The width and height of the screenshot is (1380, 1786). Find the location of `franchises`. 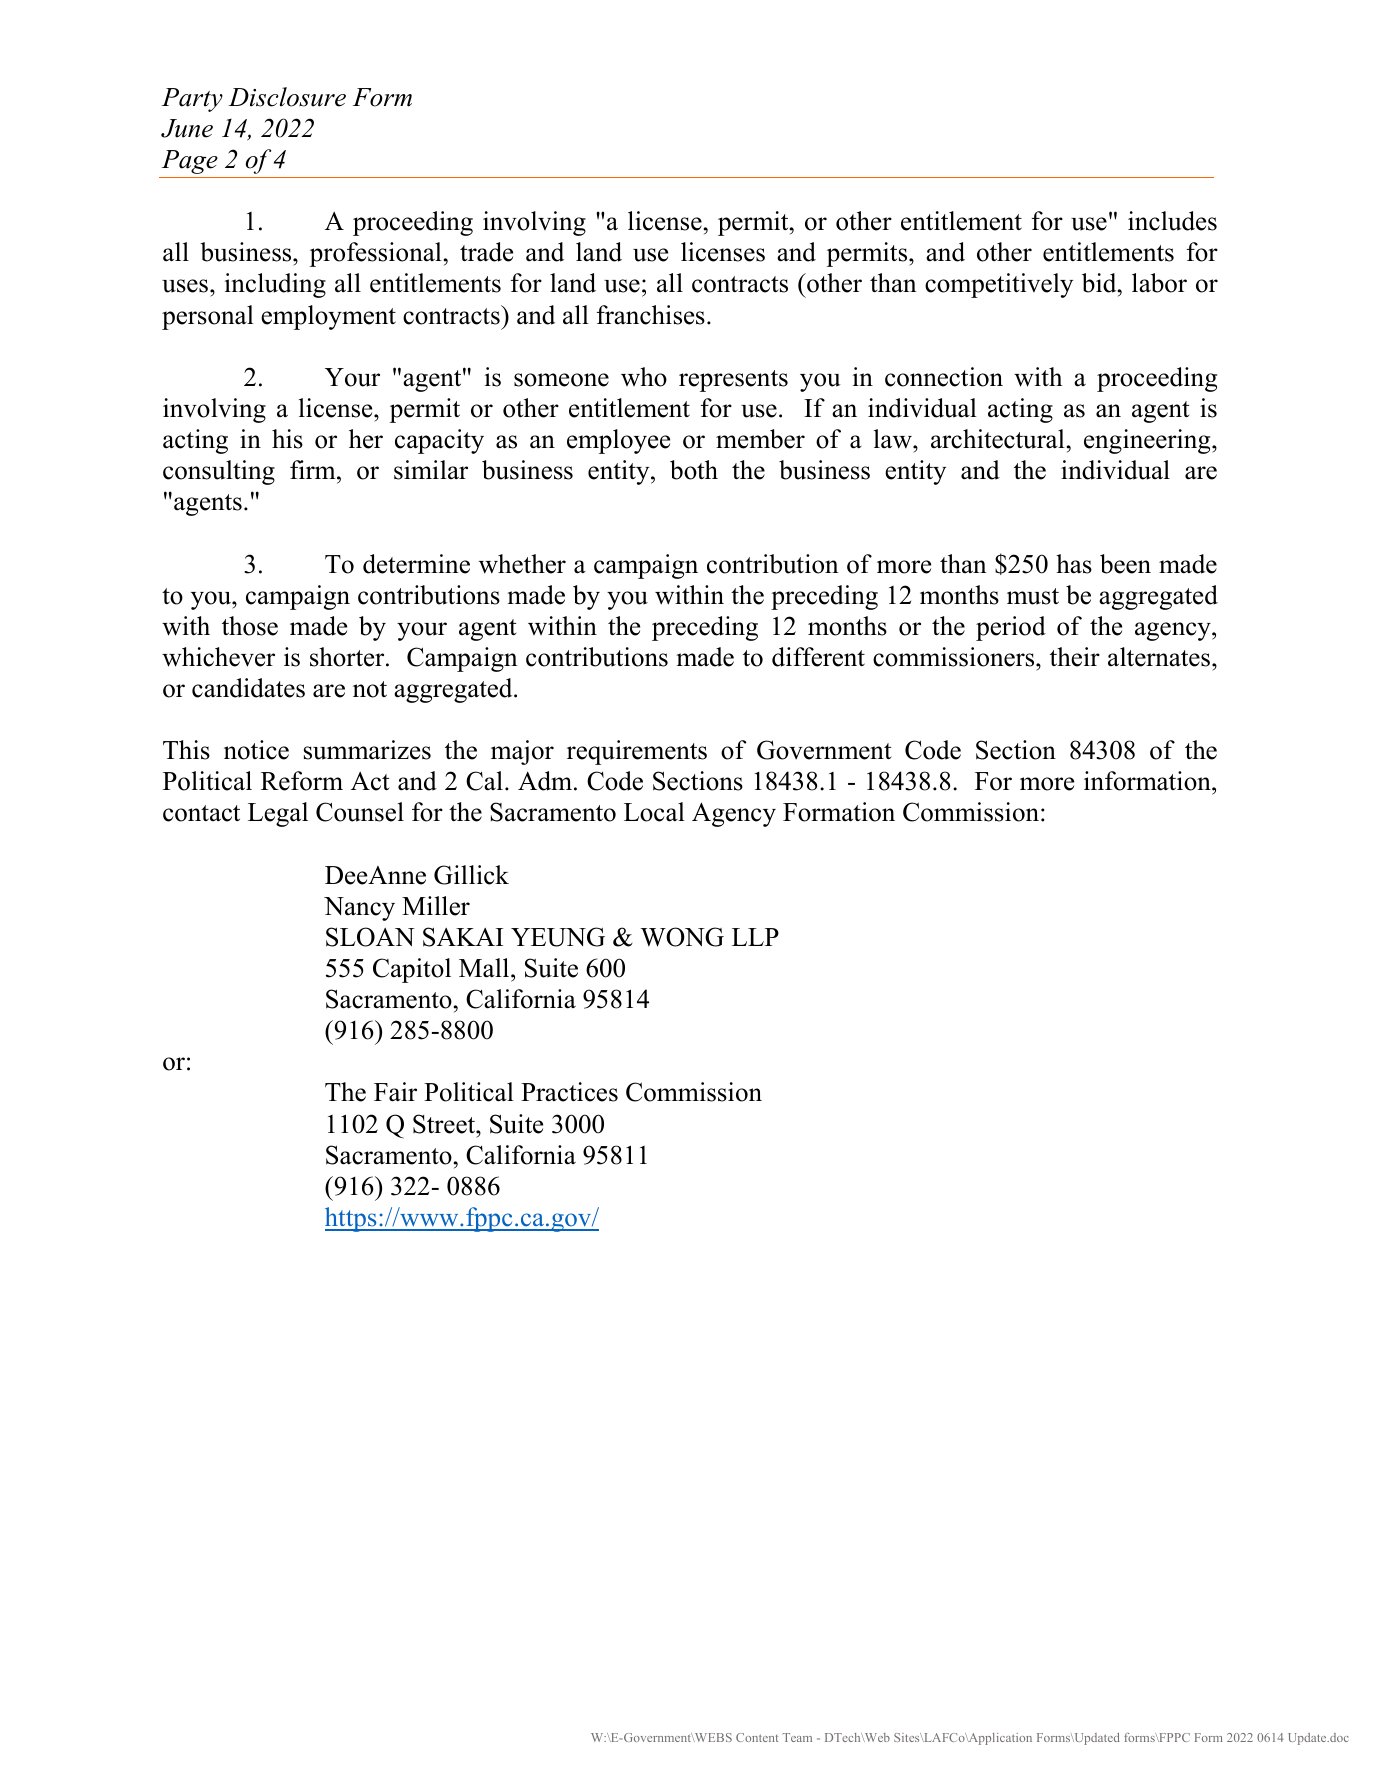

franchises is located at coordinates (651, 315).
